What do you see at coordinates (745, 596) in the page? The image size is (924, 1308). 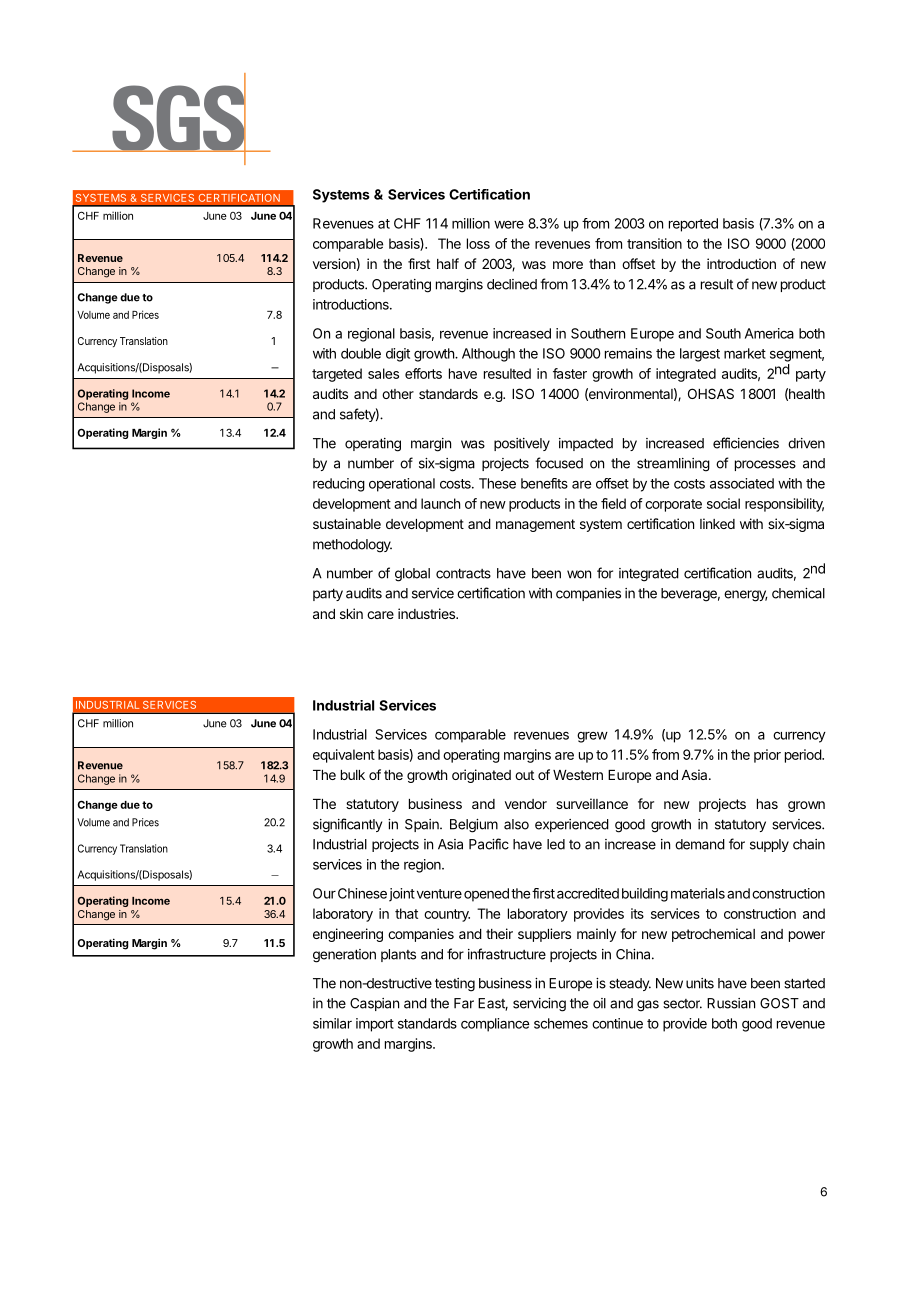 I see `energy` at bounding box center [745, 596].
